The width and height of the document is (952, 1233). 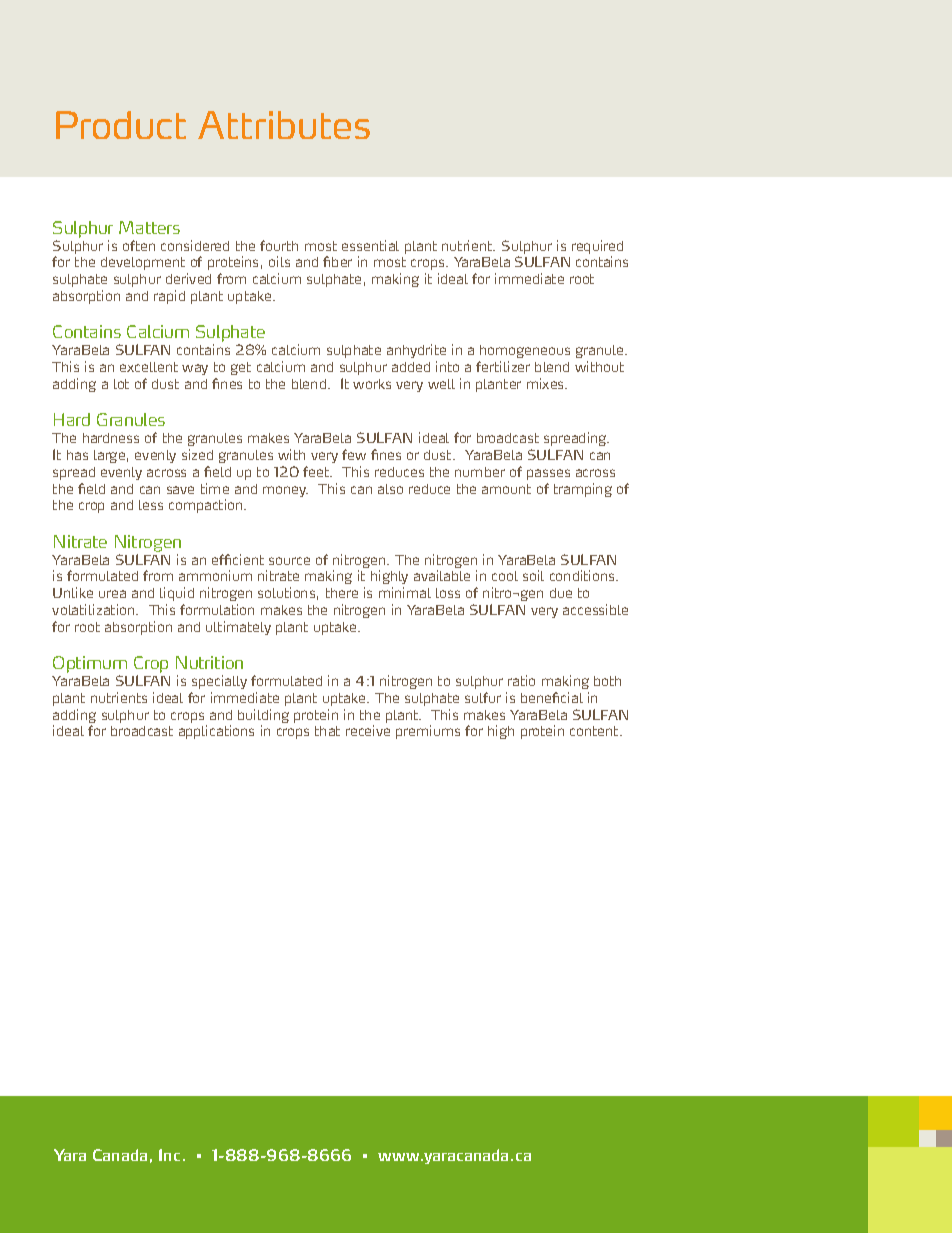 I want to click on content, so click(x=595, y=731).
